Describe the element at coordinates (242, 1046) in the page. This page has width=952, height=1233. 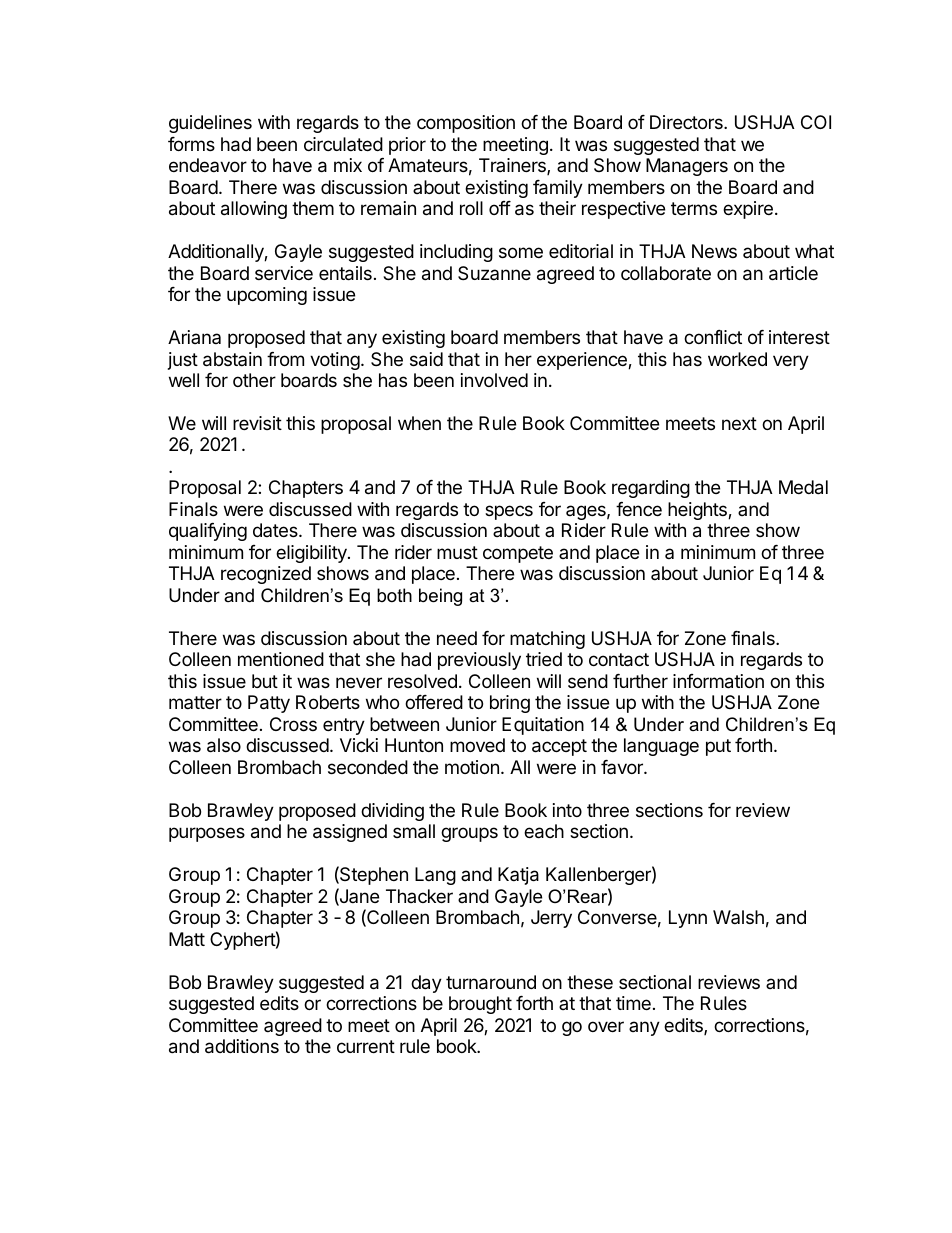
I see `additions` at that location.
